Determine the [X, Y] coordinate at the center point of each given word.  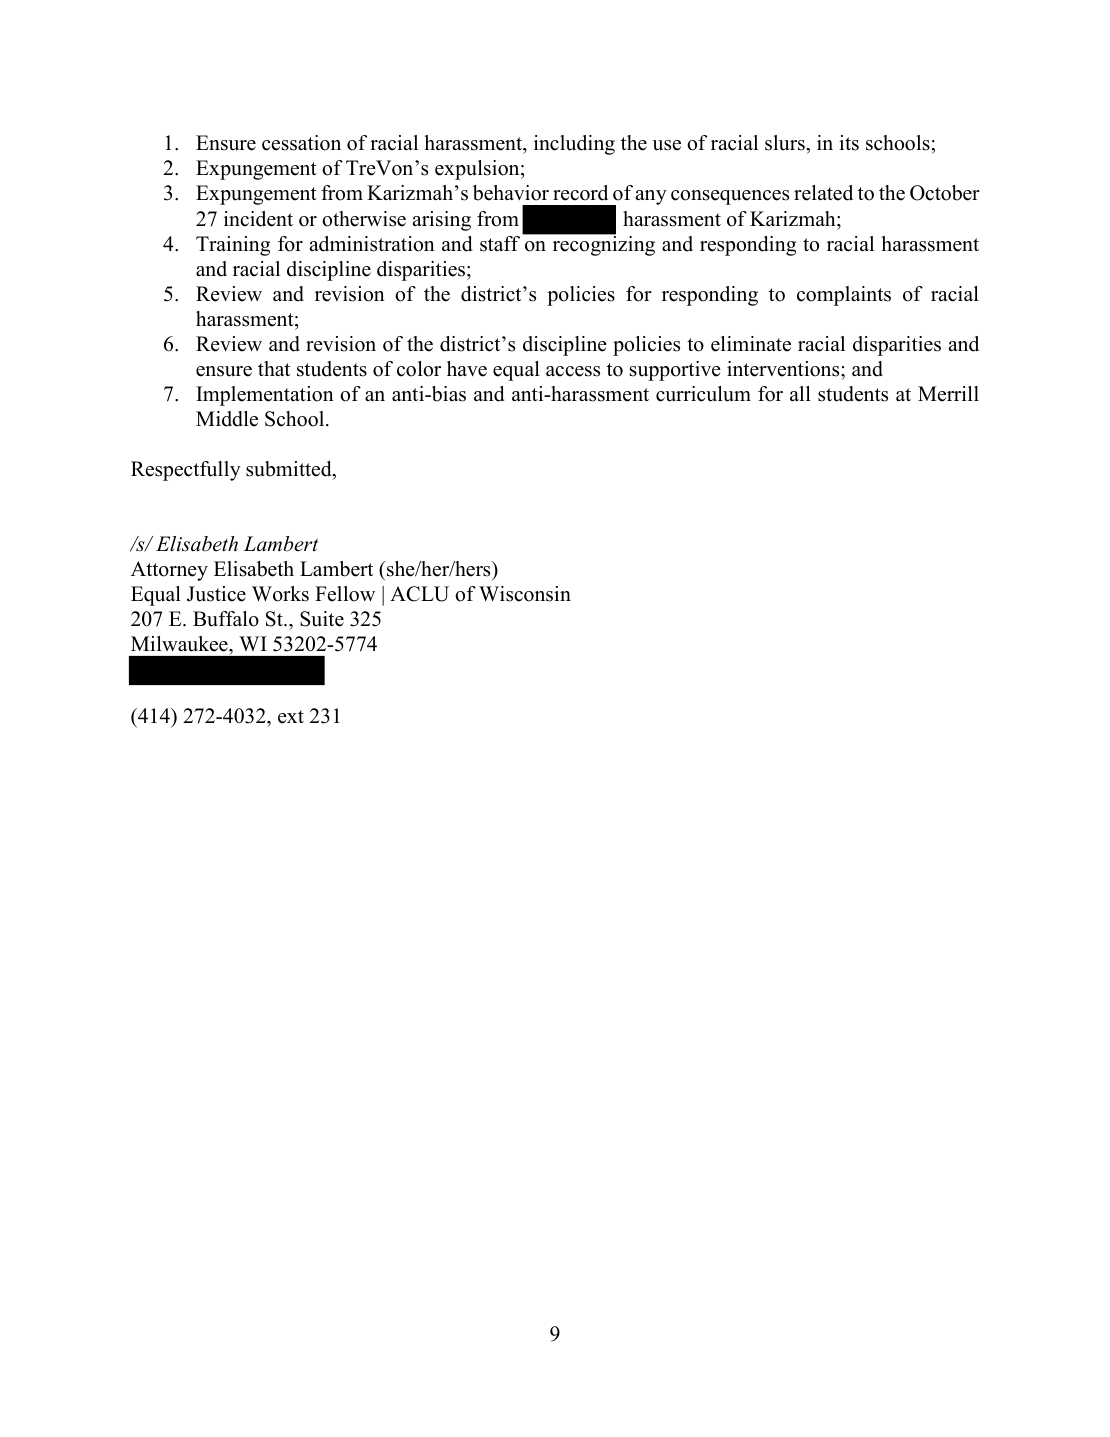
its [849, 143]
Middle [227, 419]
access [573, 371]
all [800, 393]
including [574, 145]
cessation [301, 143]
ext [291, 717]
